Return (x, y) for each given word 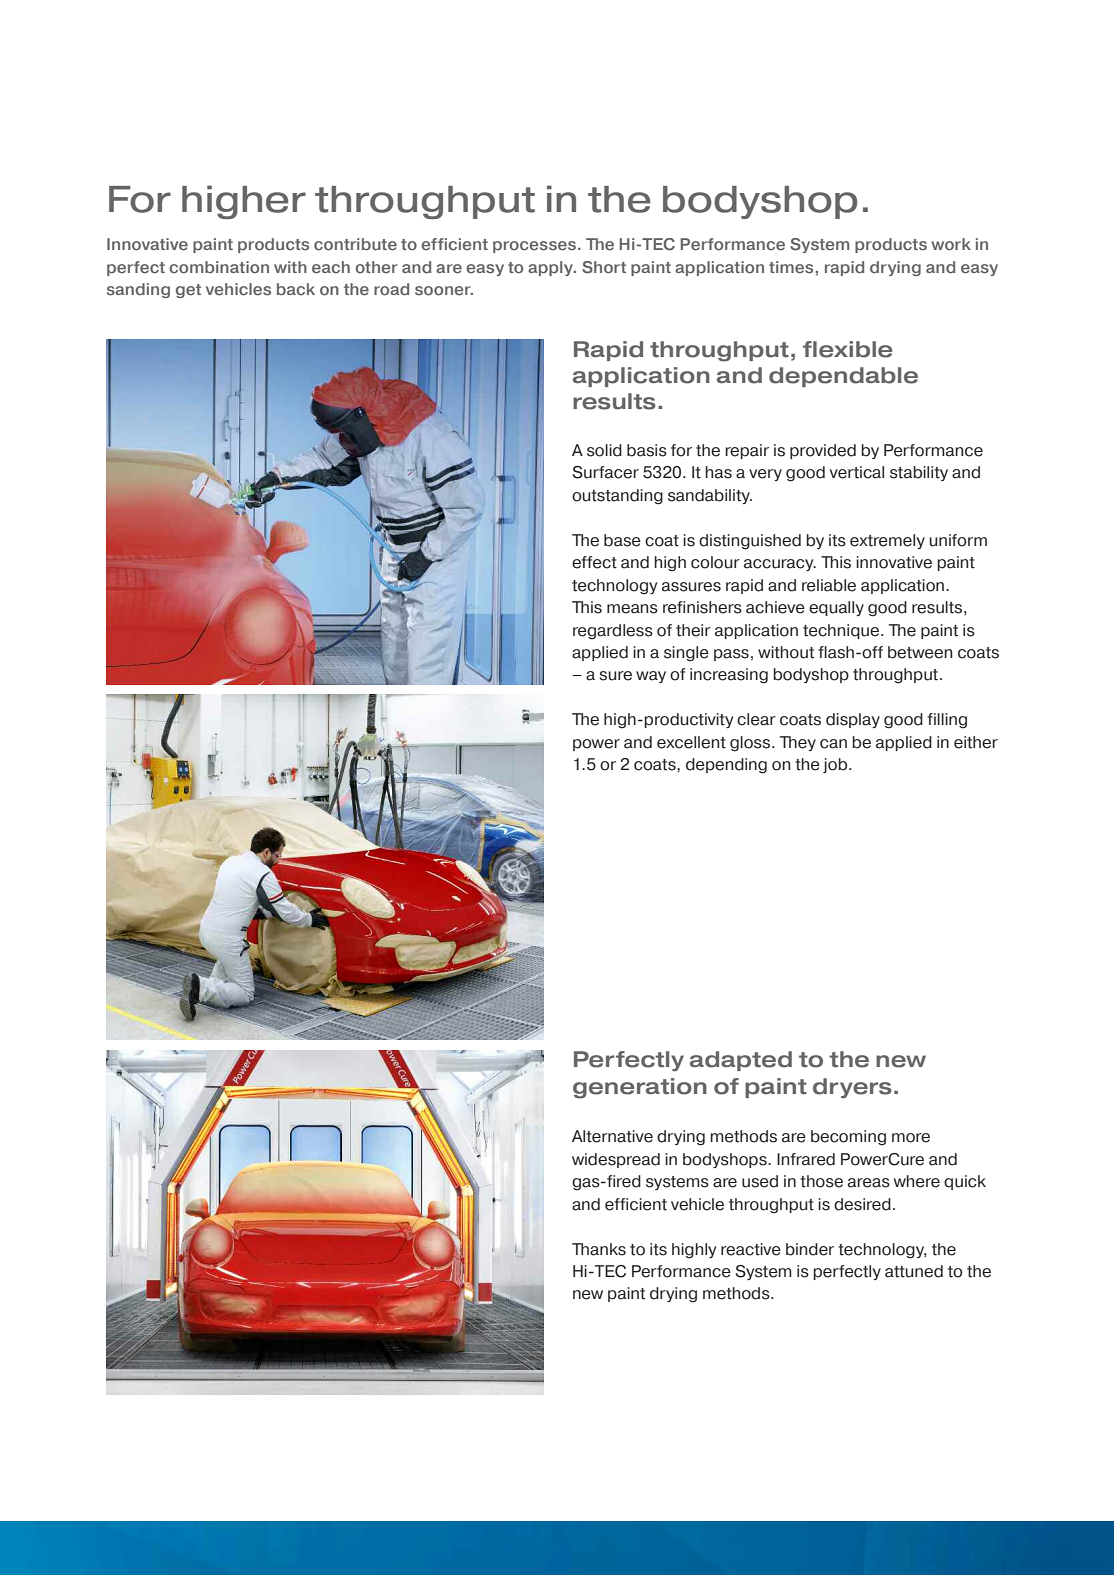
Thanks (599, 1249)
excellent (691, 742)
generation (640, 1088)
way (651, 677)
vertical (857, 472)
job (836, 765)
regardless (613, 632)
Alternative (612, 1136)
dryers (852, 1088)
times (791, 267)
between (920, 652)
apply (551, 268)
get (188, 291)
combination (219, 267)
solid (604, 450)
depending (726, 766)
